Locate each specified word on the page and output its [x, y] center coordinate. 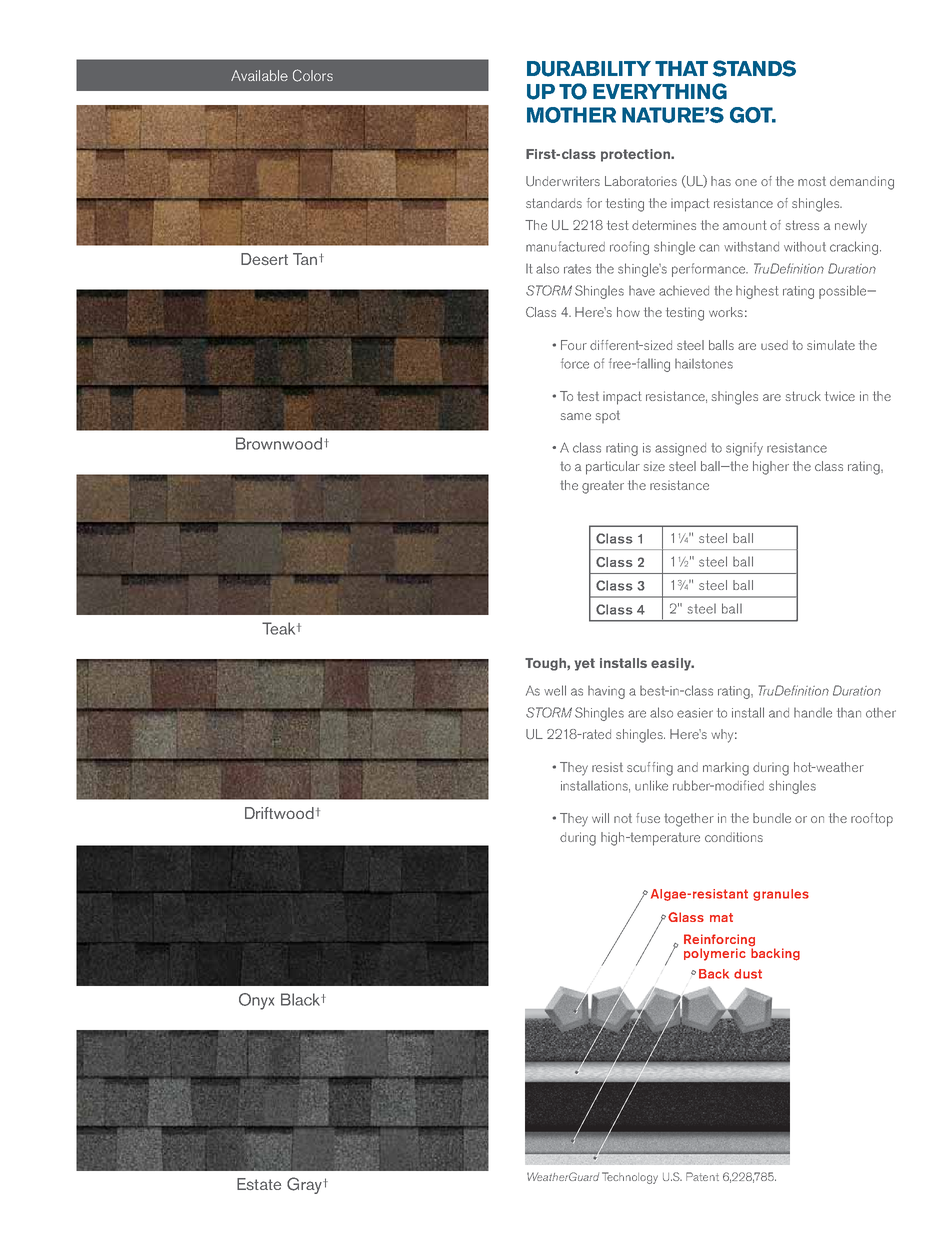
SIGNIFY [744, 449]
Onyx [256, 1001]
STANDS [754, 68]
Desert [264, 259]
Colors [313, 75]
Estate [259, 1184]
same [575, 416]
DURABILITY [589, 69]
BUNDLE [772, 818]
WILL [600, 818]
